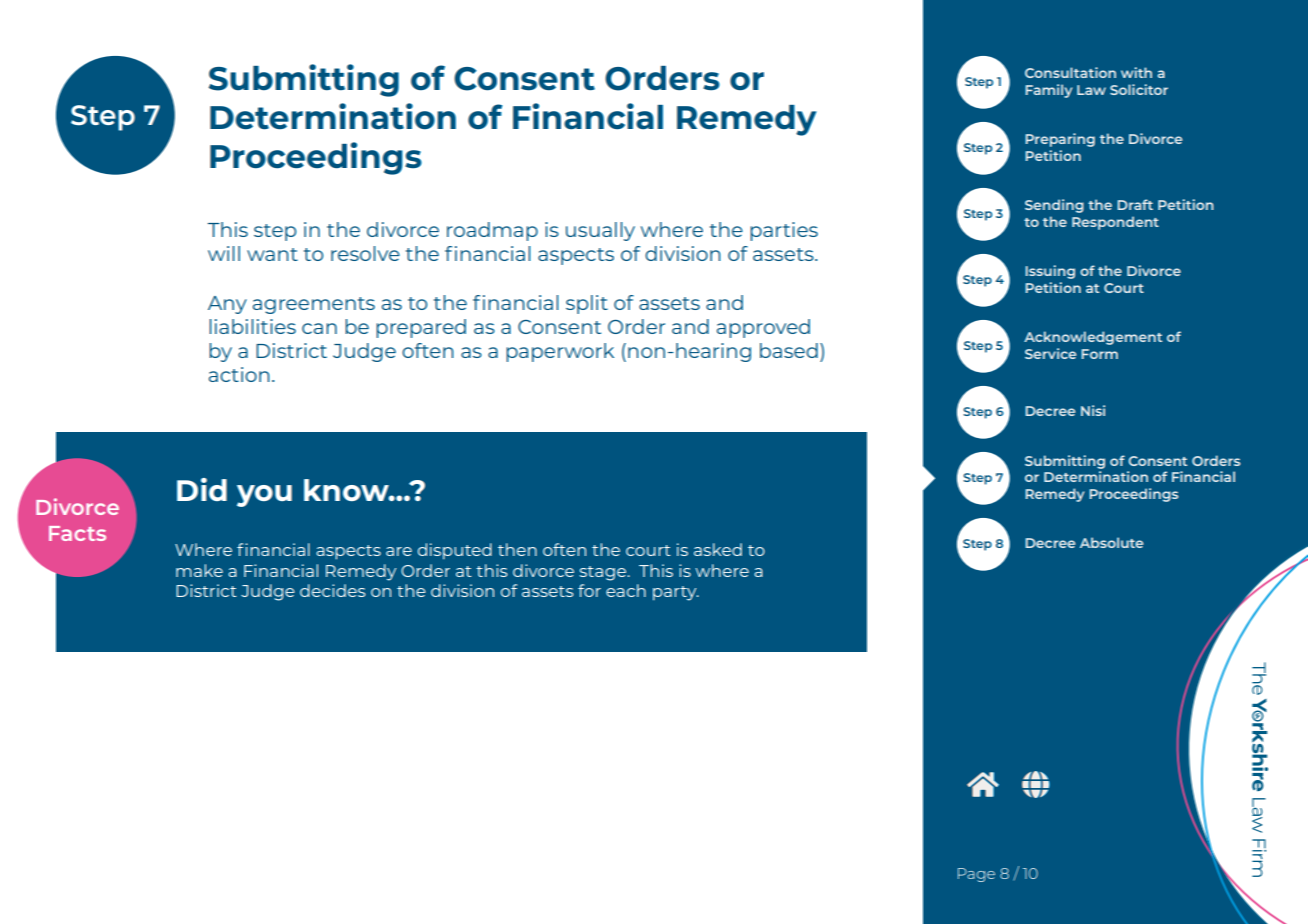 The height and width of the page is (924, 1308). I want to click on Any, so click(227, 305).
